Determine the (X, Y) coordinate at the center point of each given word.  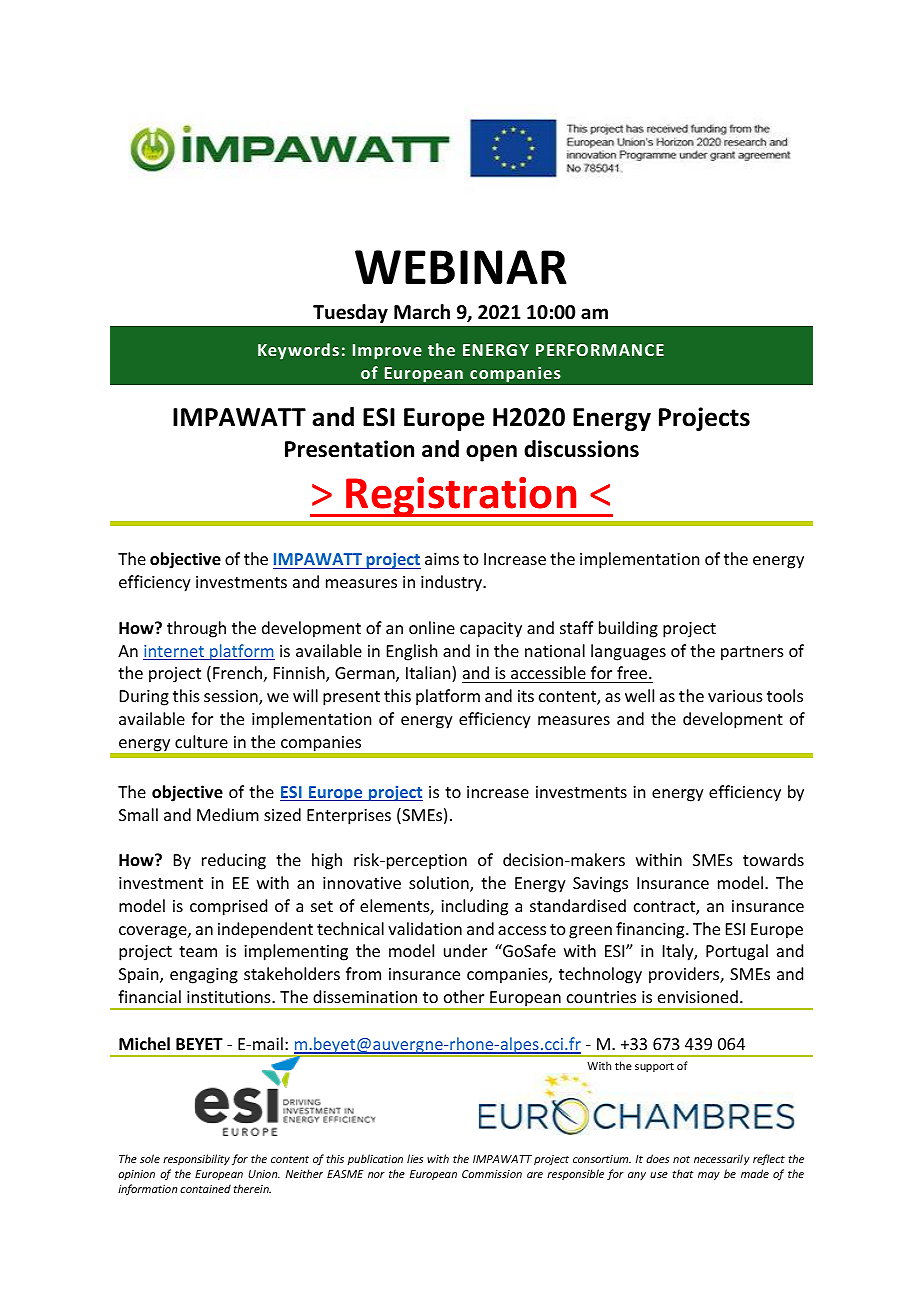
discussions (581, 449)
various (735, 696)
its (526, 696)
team (198, 951)
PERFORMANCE (600, 350)
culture (201, 741)
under (465, 950)
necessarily (722, 1159)
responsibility (196, 1159)
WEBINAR (461, 267)
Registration (462, 497)
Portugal (737, 952)
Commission (492, 1174)
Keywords (298, 351)
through (196, 629)
